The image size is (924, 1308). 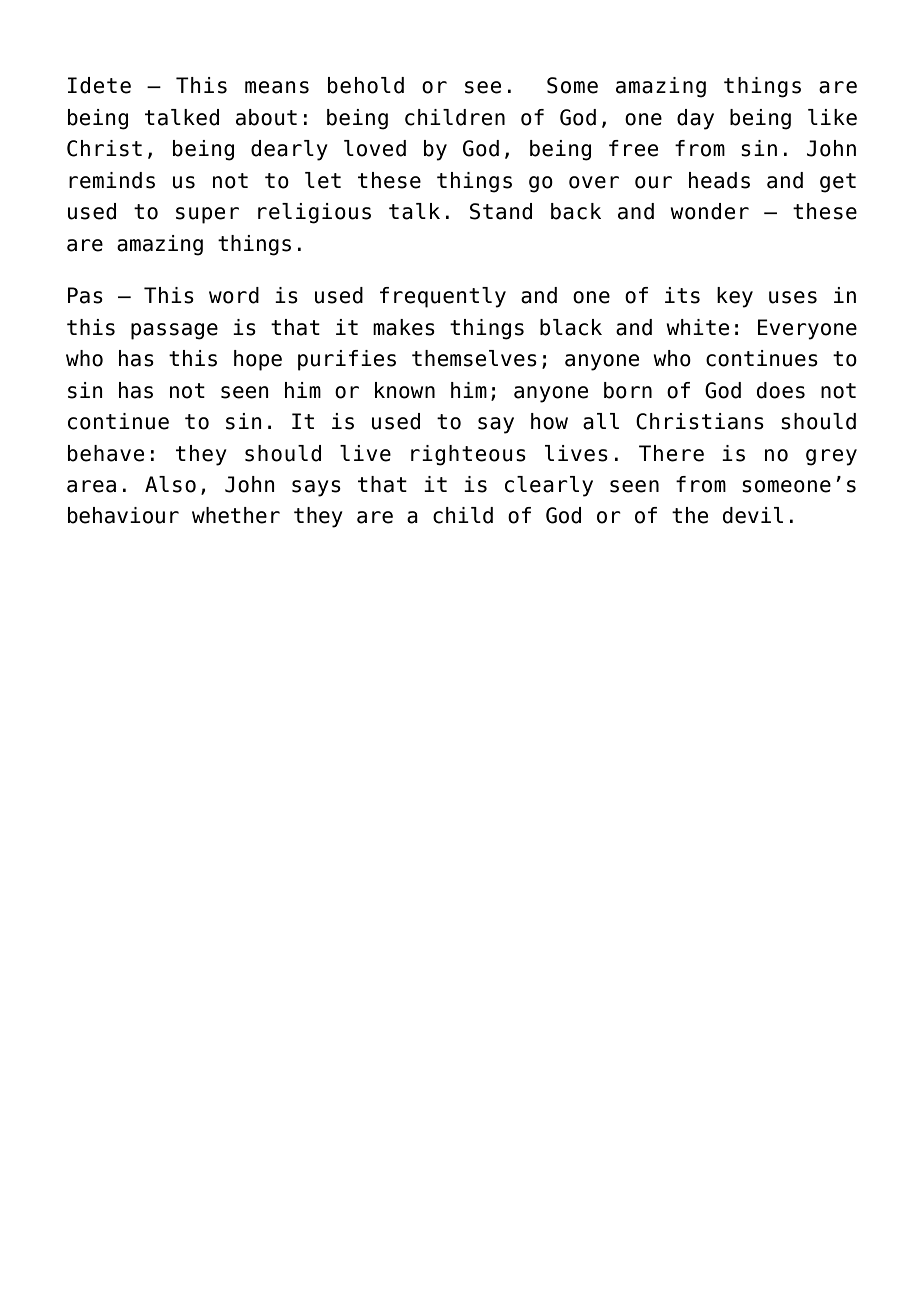 I want to click on behold, so click(x=366, y=85).
